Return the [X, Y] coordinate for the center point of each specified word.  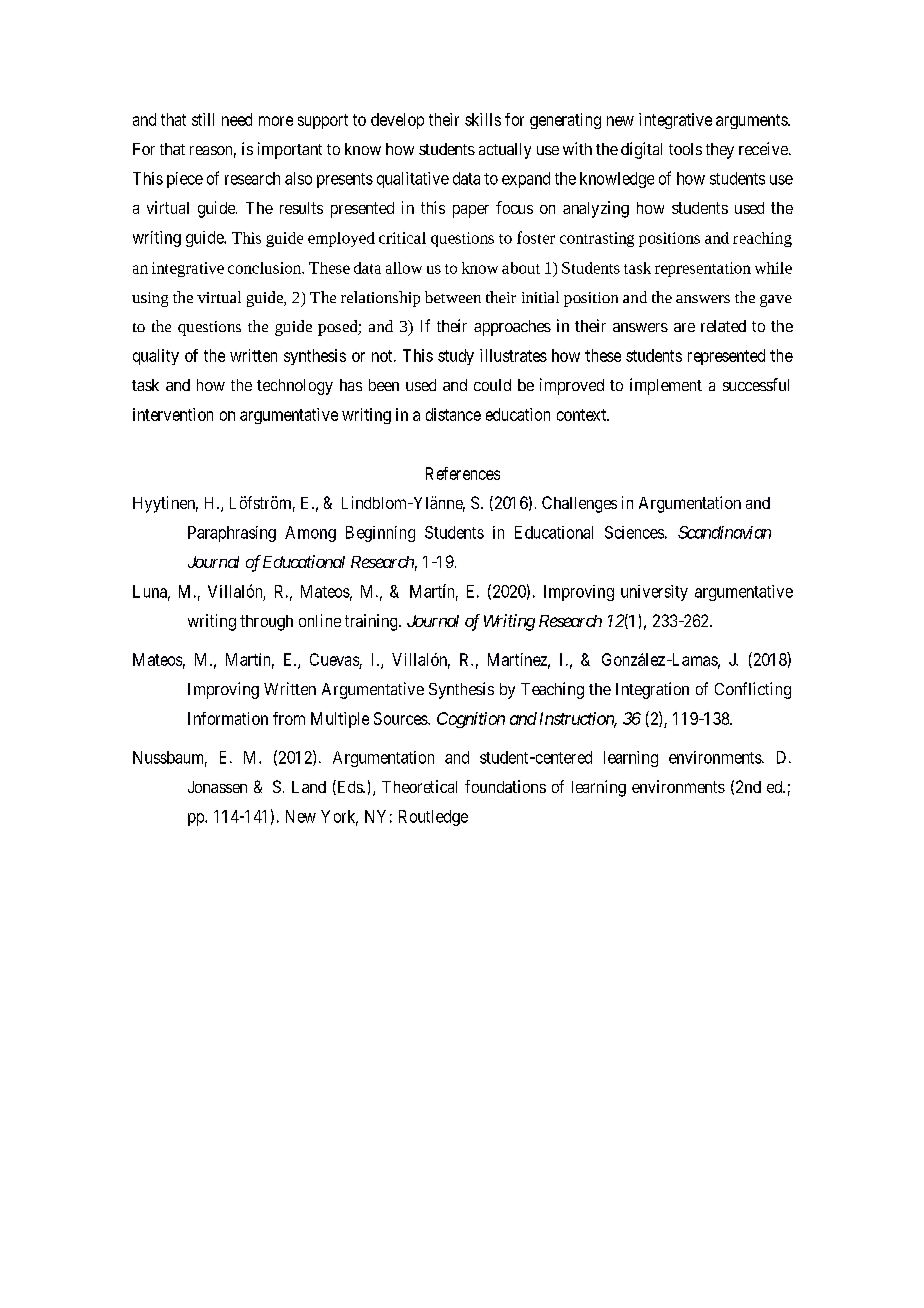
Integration [652, 690]
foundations [505, 786]
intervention [173, 414]
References [463, 473]
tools [685, 149]
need [237, 119]
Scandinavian [724, 532]
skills [483, 119]
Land [309, 787]
